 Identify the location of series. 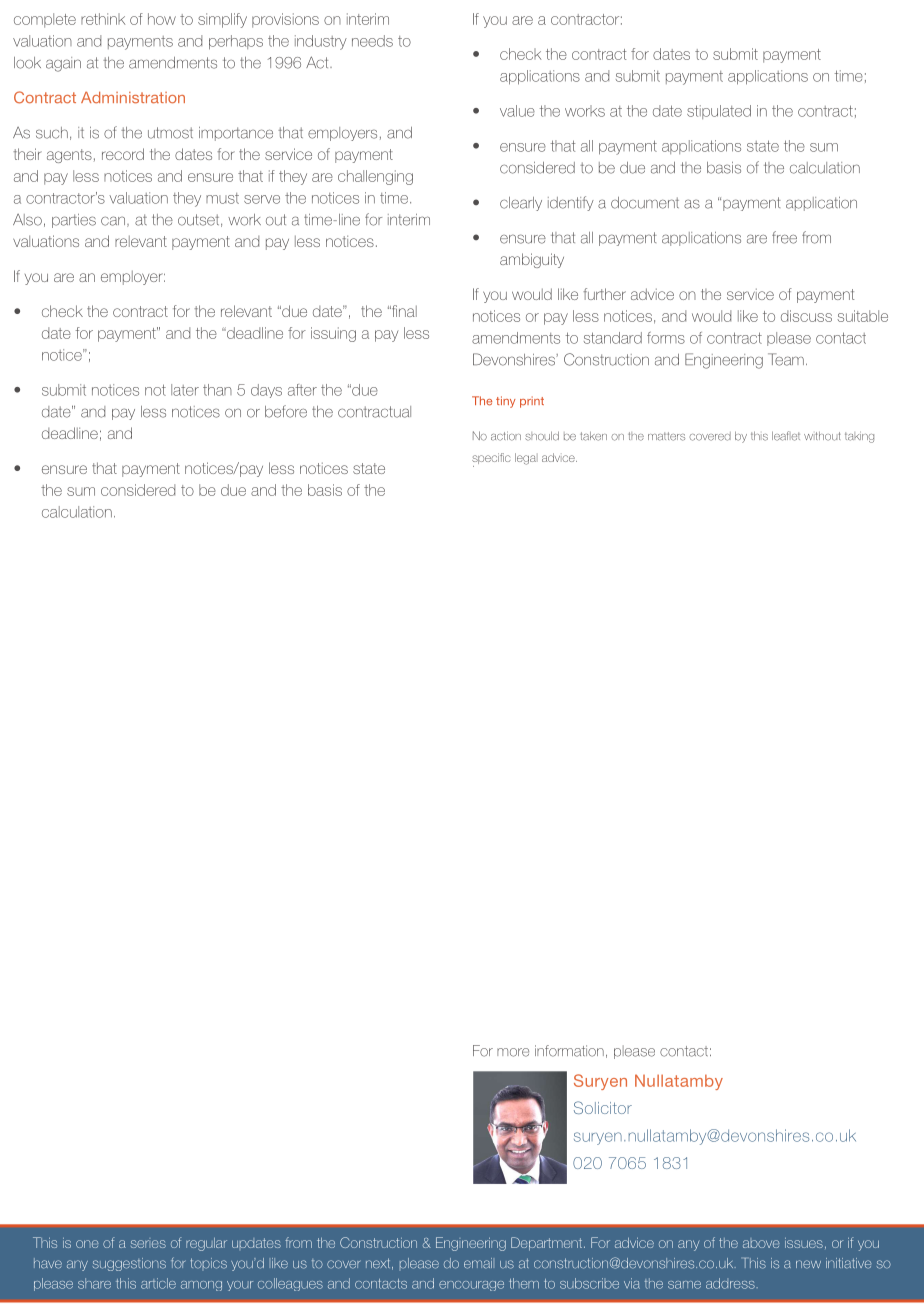
(148, 1244).
